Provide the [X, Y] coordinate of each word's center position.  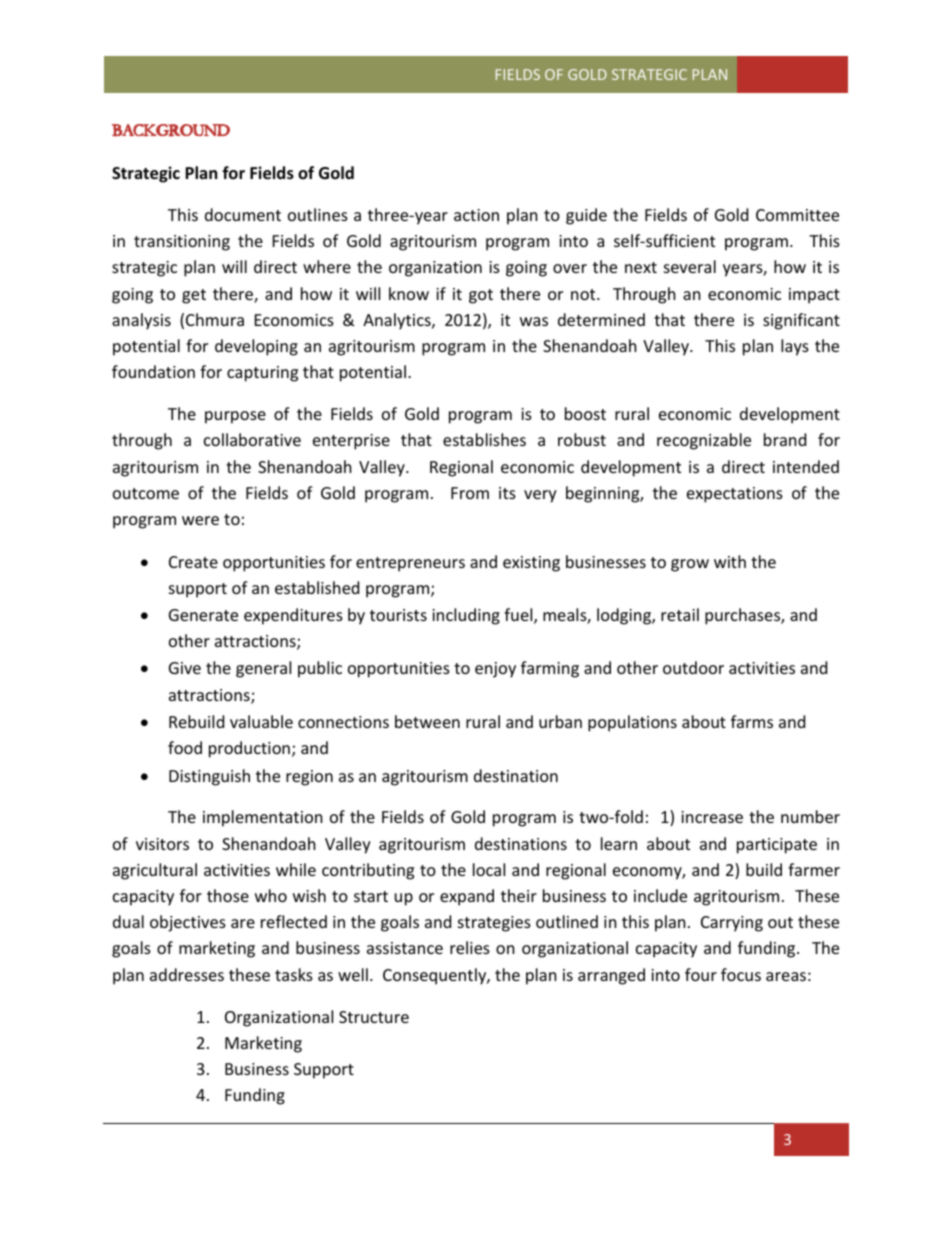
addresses [187, 974]
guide [586, 216]
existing [531, 564]
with [730, 561]
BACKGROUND [171, 130]
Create [193, 562]
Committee [797, 215]
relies [470, 947]
